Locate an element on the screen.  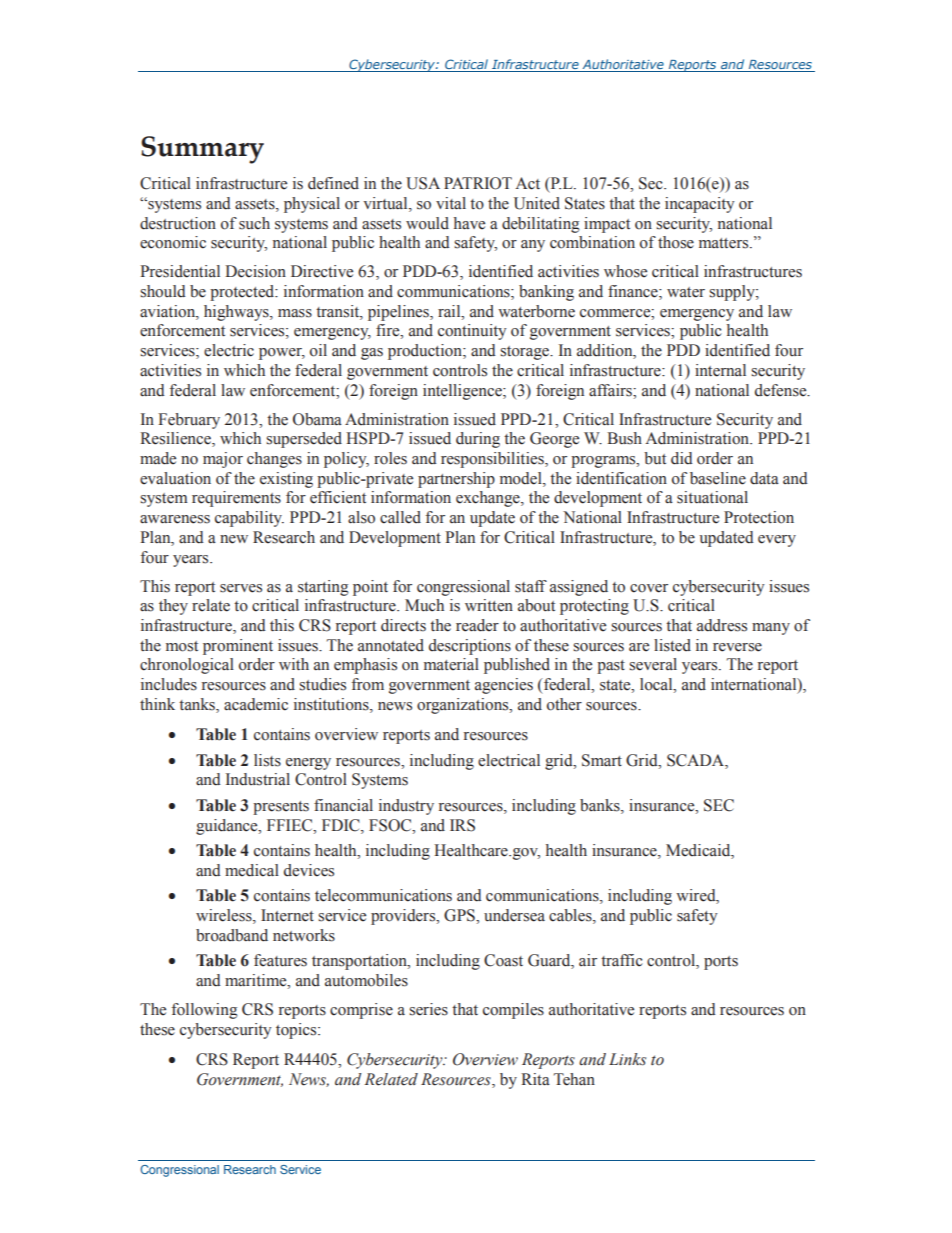
Summary is located at coordinates (202, 150).
